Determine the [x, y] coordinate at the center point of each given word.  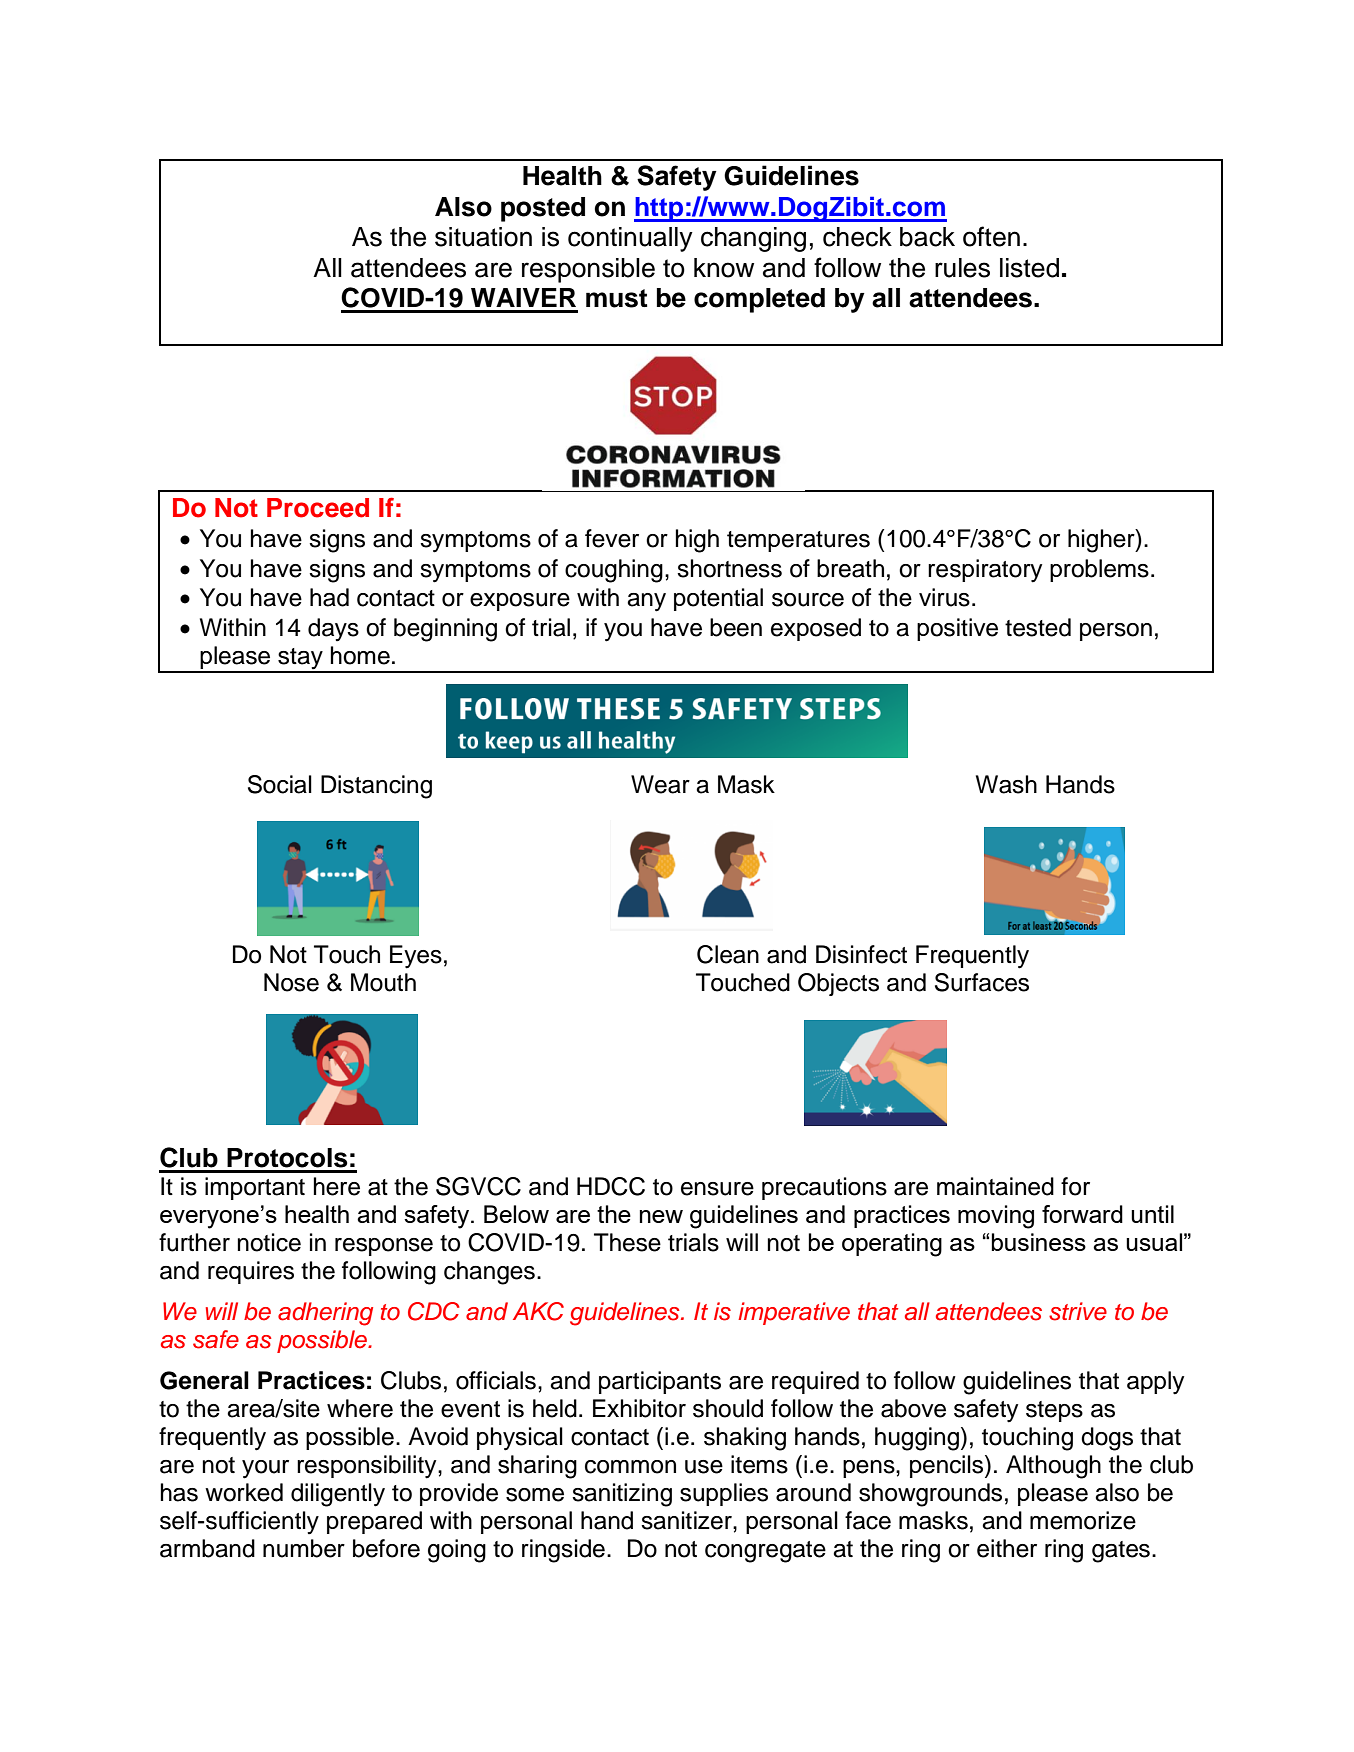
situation [483, 237]
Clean [728, 954]
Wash [1006, 784]
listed [1029, 268]
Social [280, 784]
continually [630, 239]
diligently [338, 1495]
